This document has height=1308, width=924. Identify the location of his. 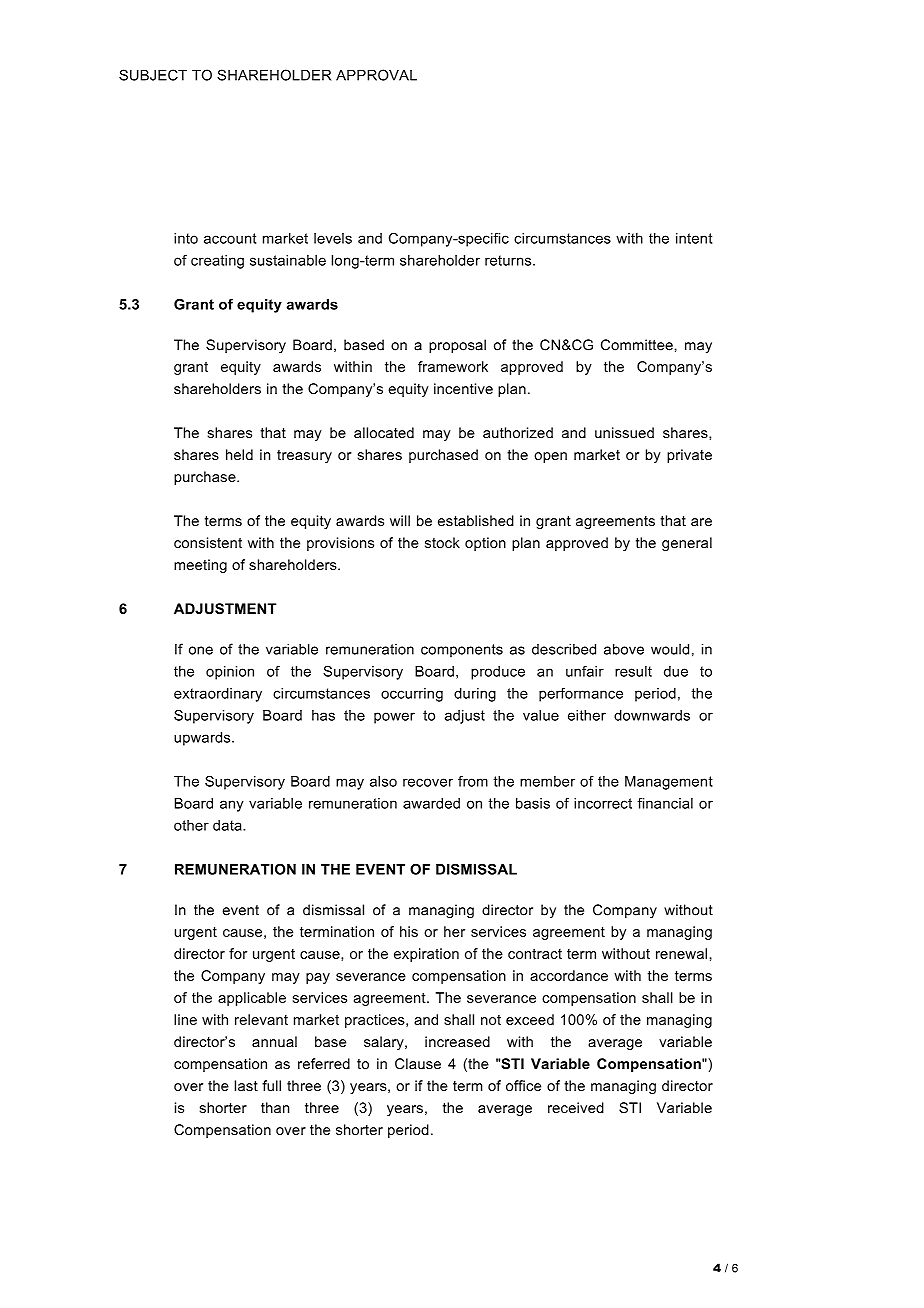
(409, 931).
